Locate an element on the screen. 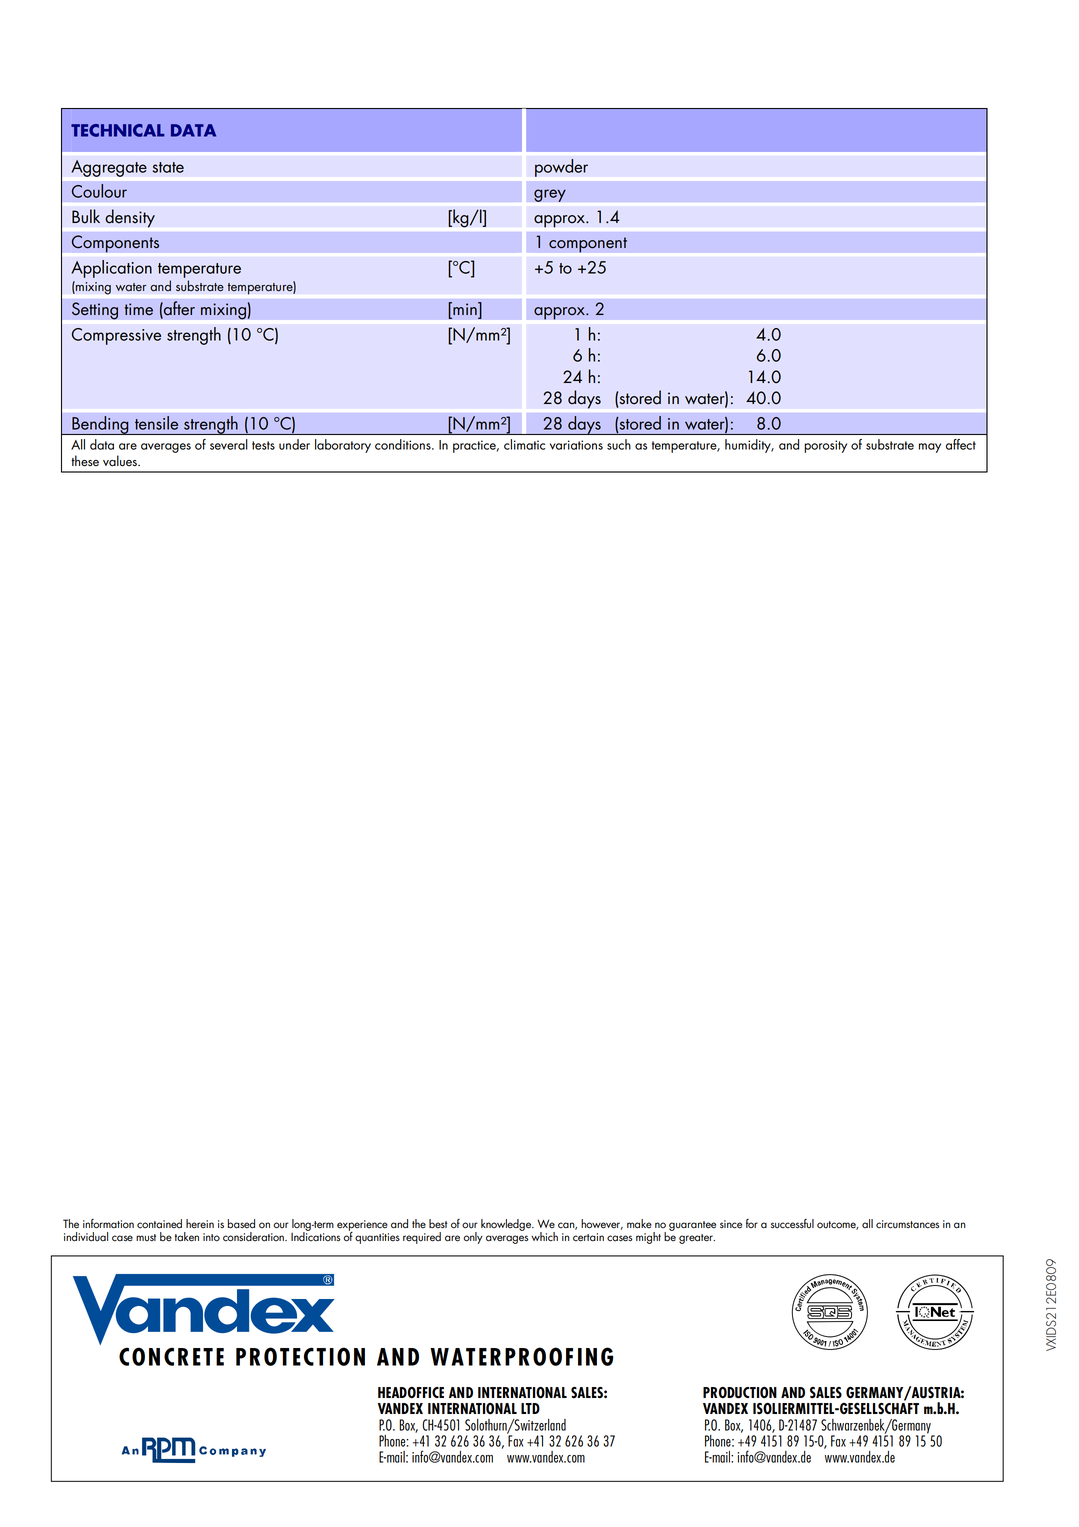 The image size is (1079, 1527). taken is located at coordinates (187, 1237).
